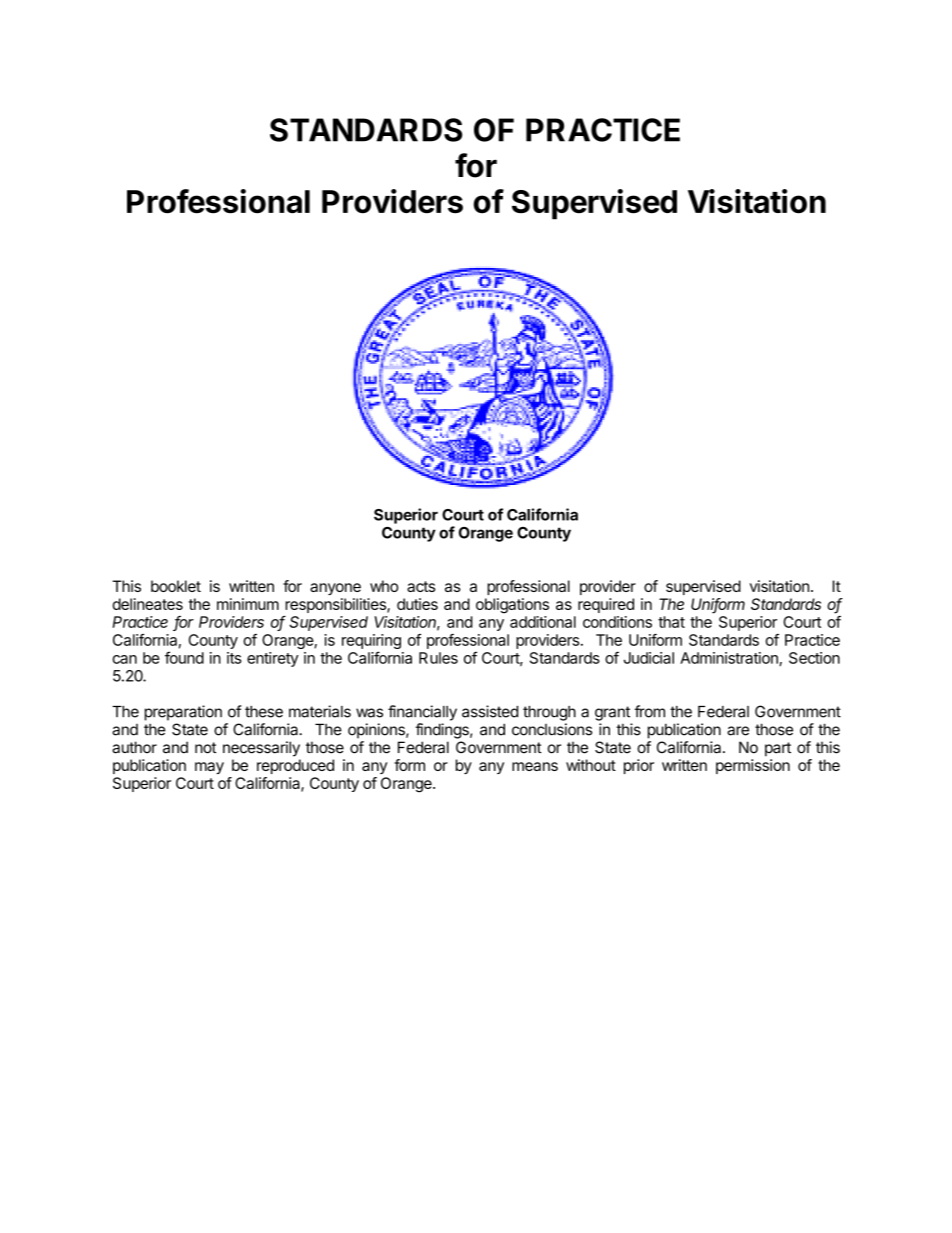 This document has height=1233, width=952. I want to click on its, so click(234, 658).
